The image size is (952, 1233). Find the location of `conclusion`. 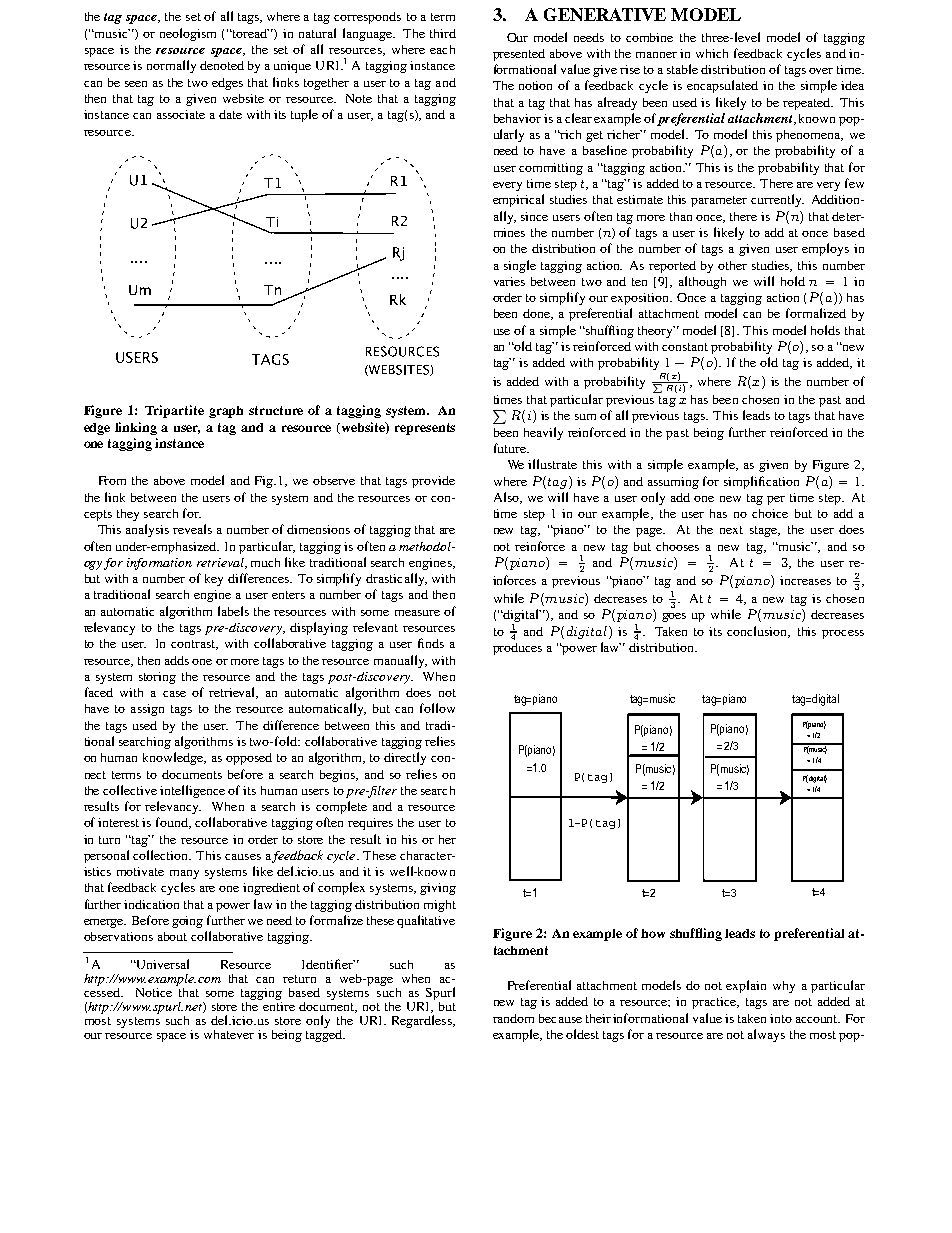

conclusion is located at coordinates (758, 632).
